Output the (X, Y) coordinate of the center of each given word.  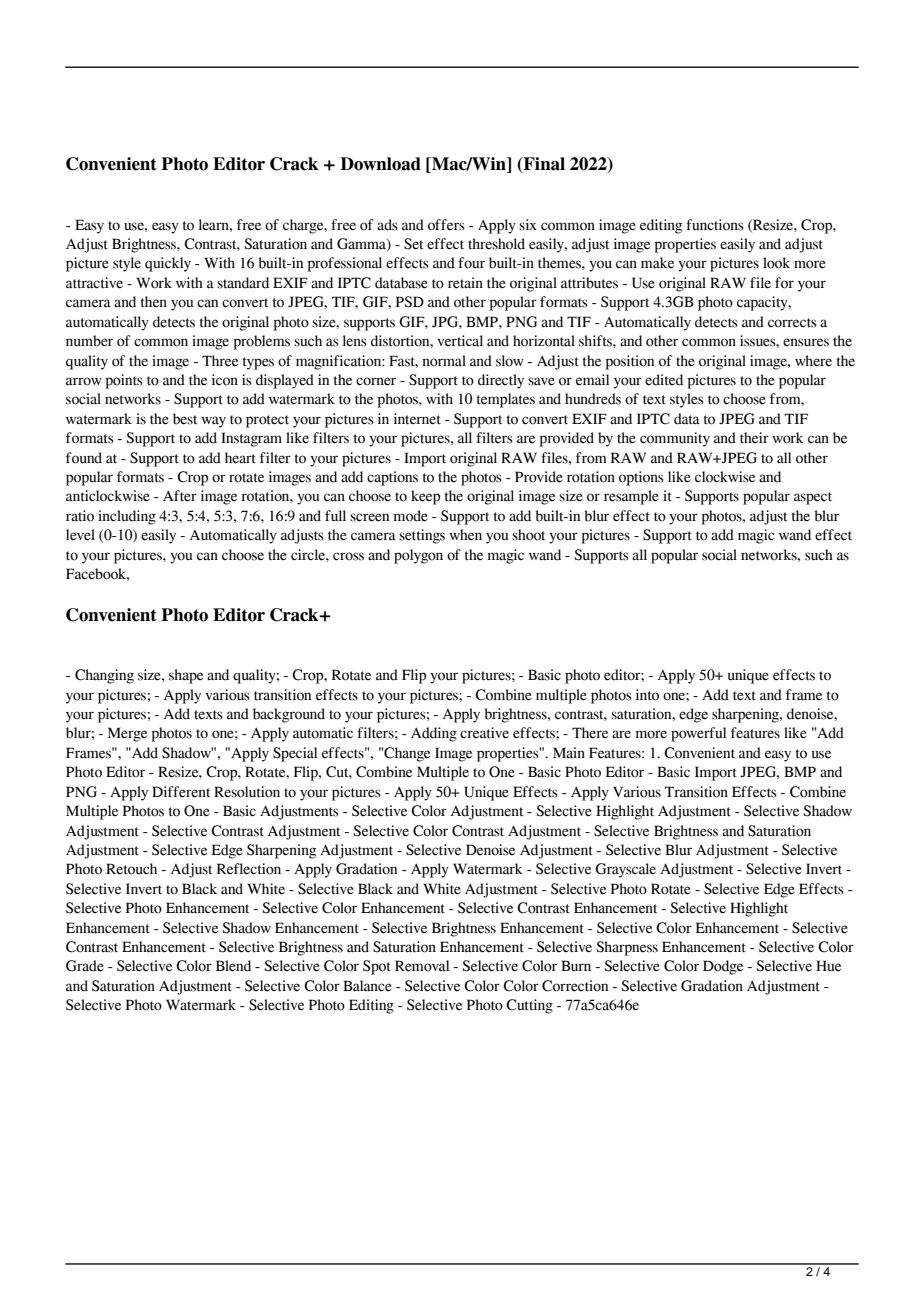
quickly (168, 264)
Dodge (723, 967)
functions (715, 225)
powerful (698, 734)
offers (446, 225)
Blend (233, 966)
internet (417, 419)
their (754, 438)
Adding (434, 734)
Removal (422, 966)
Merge (127, 734)
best (185, 419)
